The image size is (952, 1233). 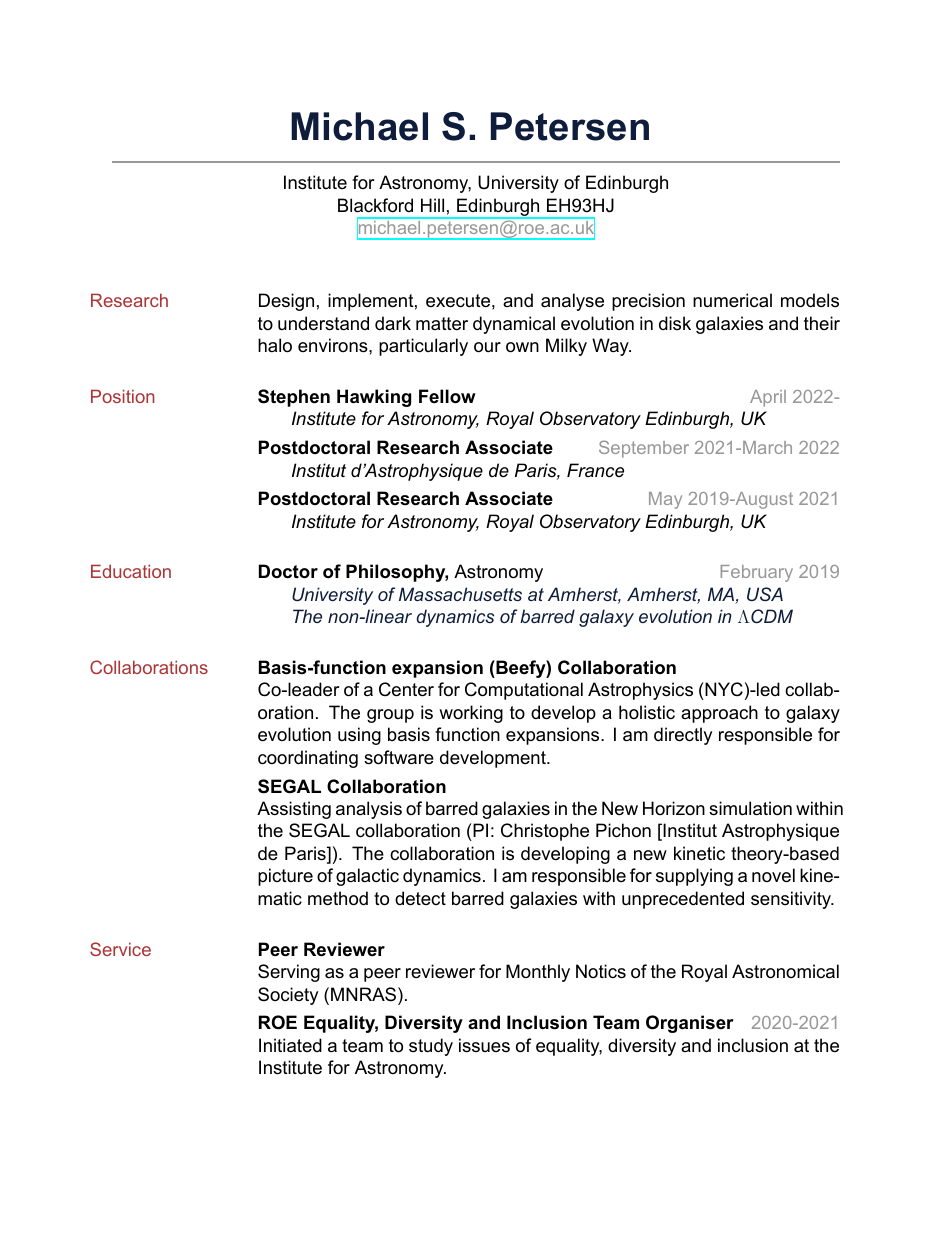 I want to click on numerical, so click(x=732, y=300).
